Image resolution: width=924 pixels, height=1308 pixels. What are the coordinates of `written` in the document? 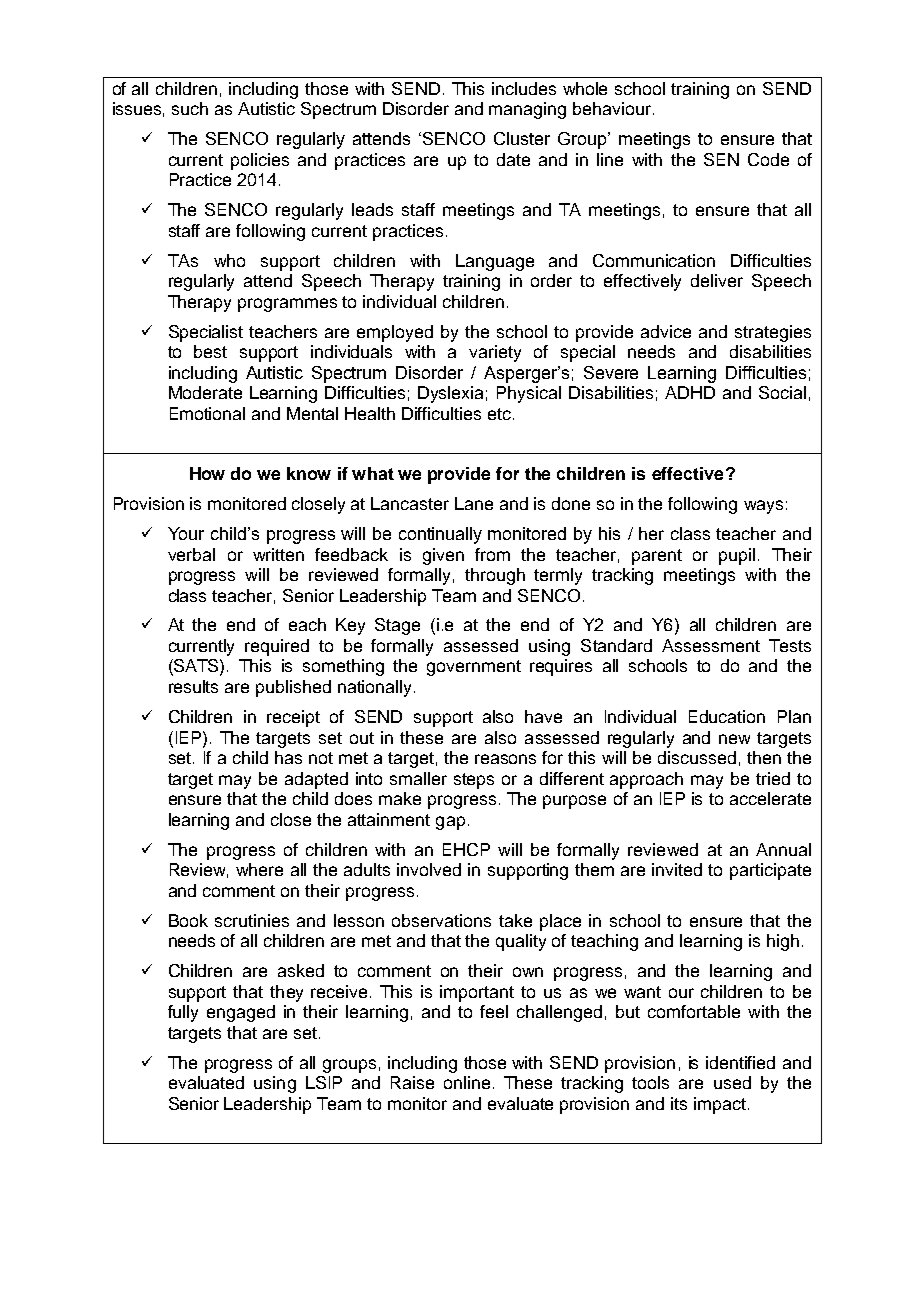 It's located at (278, 554).
